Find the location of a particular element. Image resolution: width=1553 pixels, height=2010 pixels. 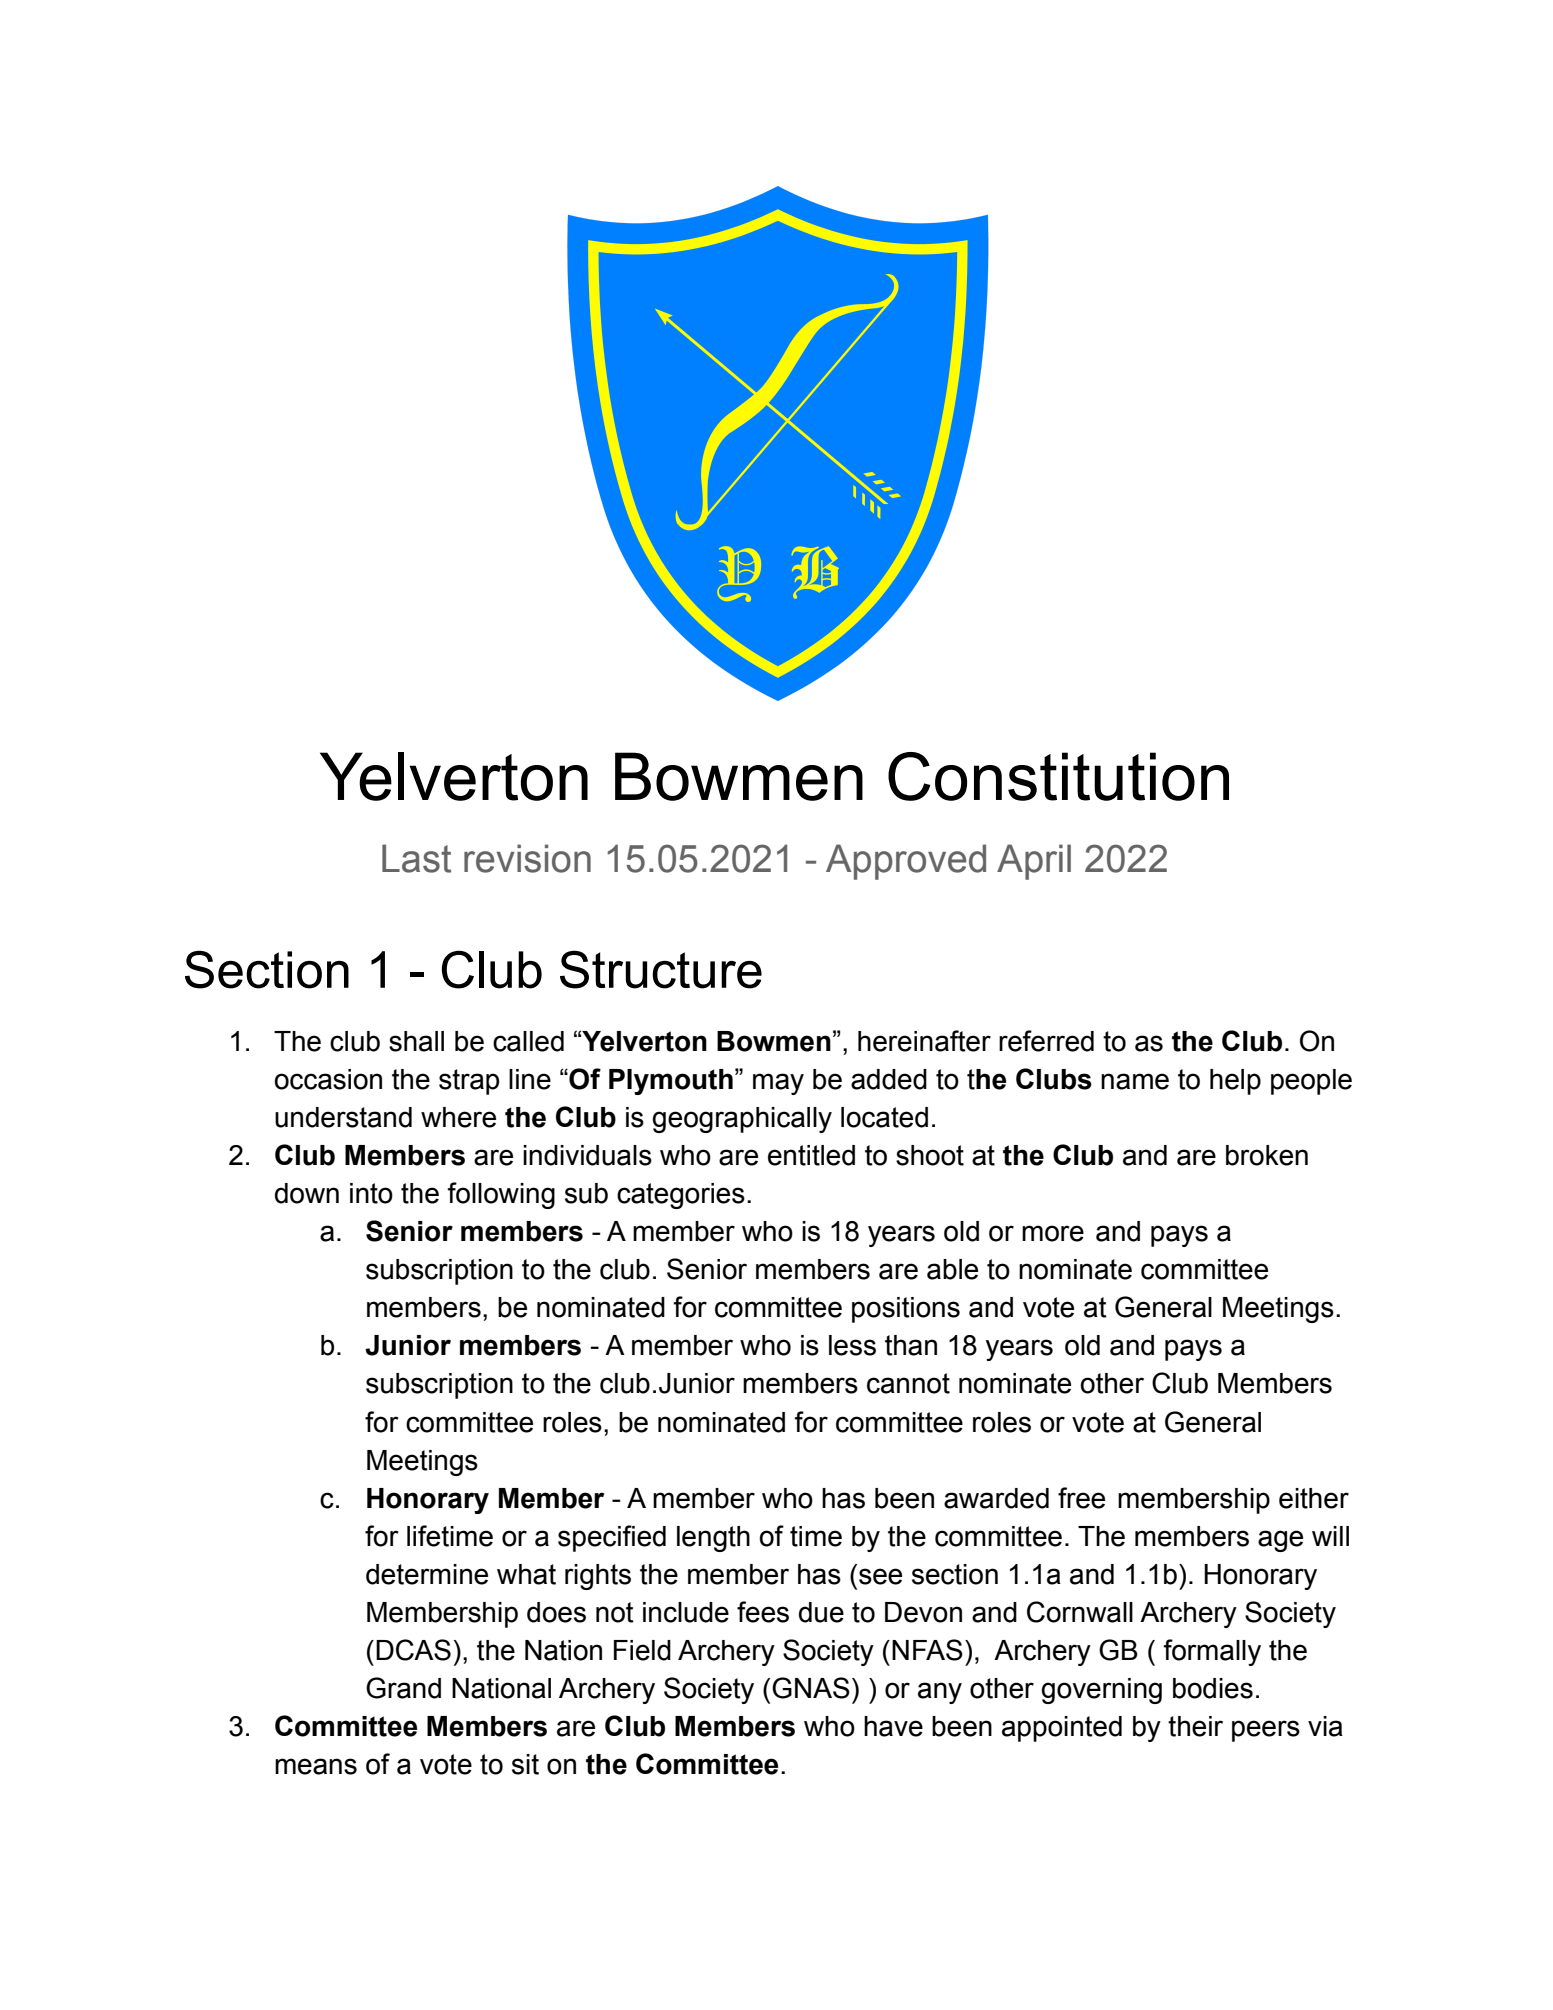

Approved is located at coordinates (906, 862).
